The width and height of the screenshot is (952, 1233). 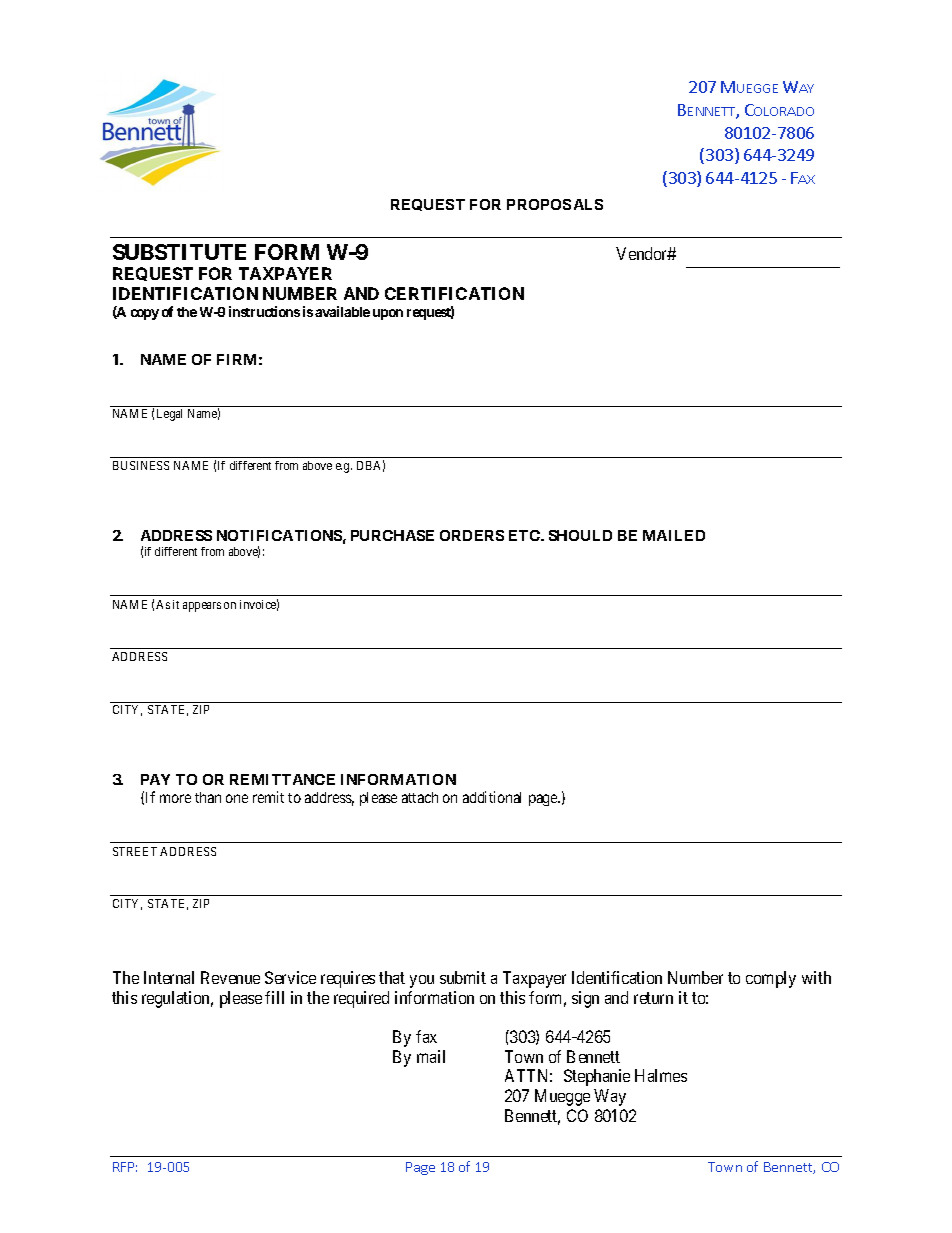 I want to click on CERTIFICATION, so click(x=454, y=293).
